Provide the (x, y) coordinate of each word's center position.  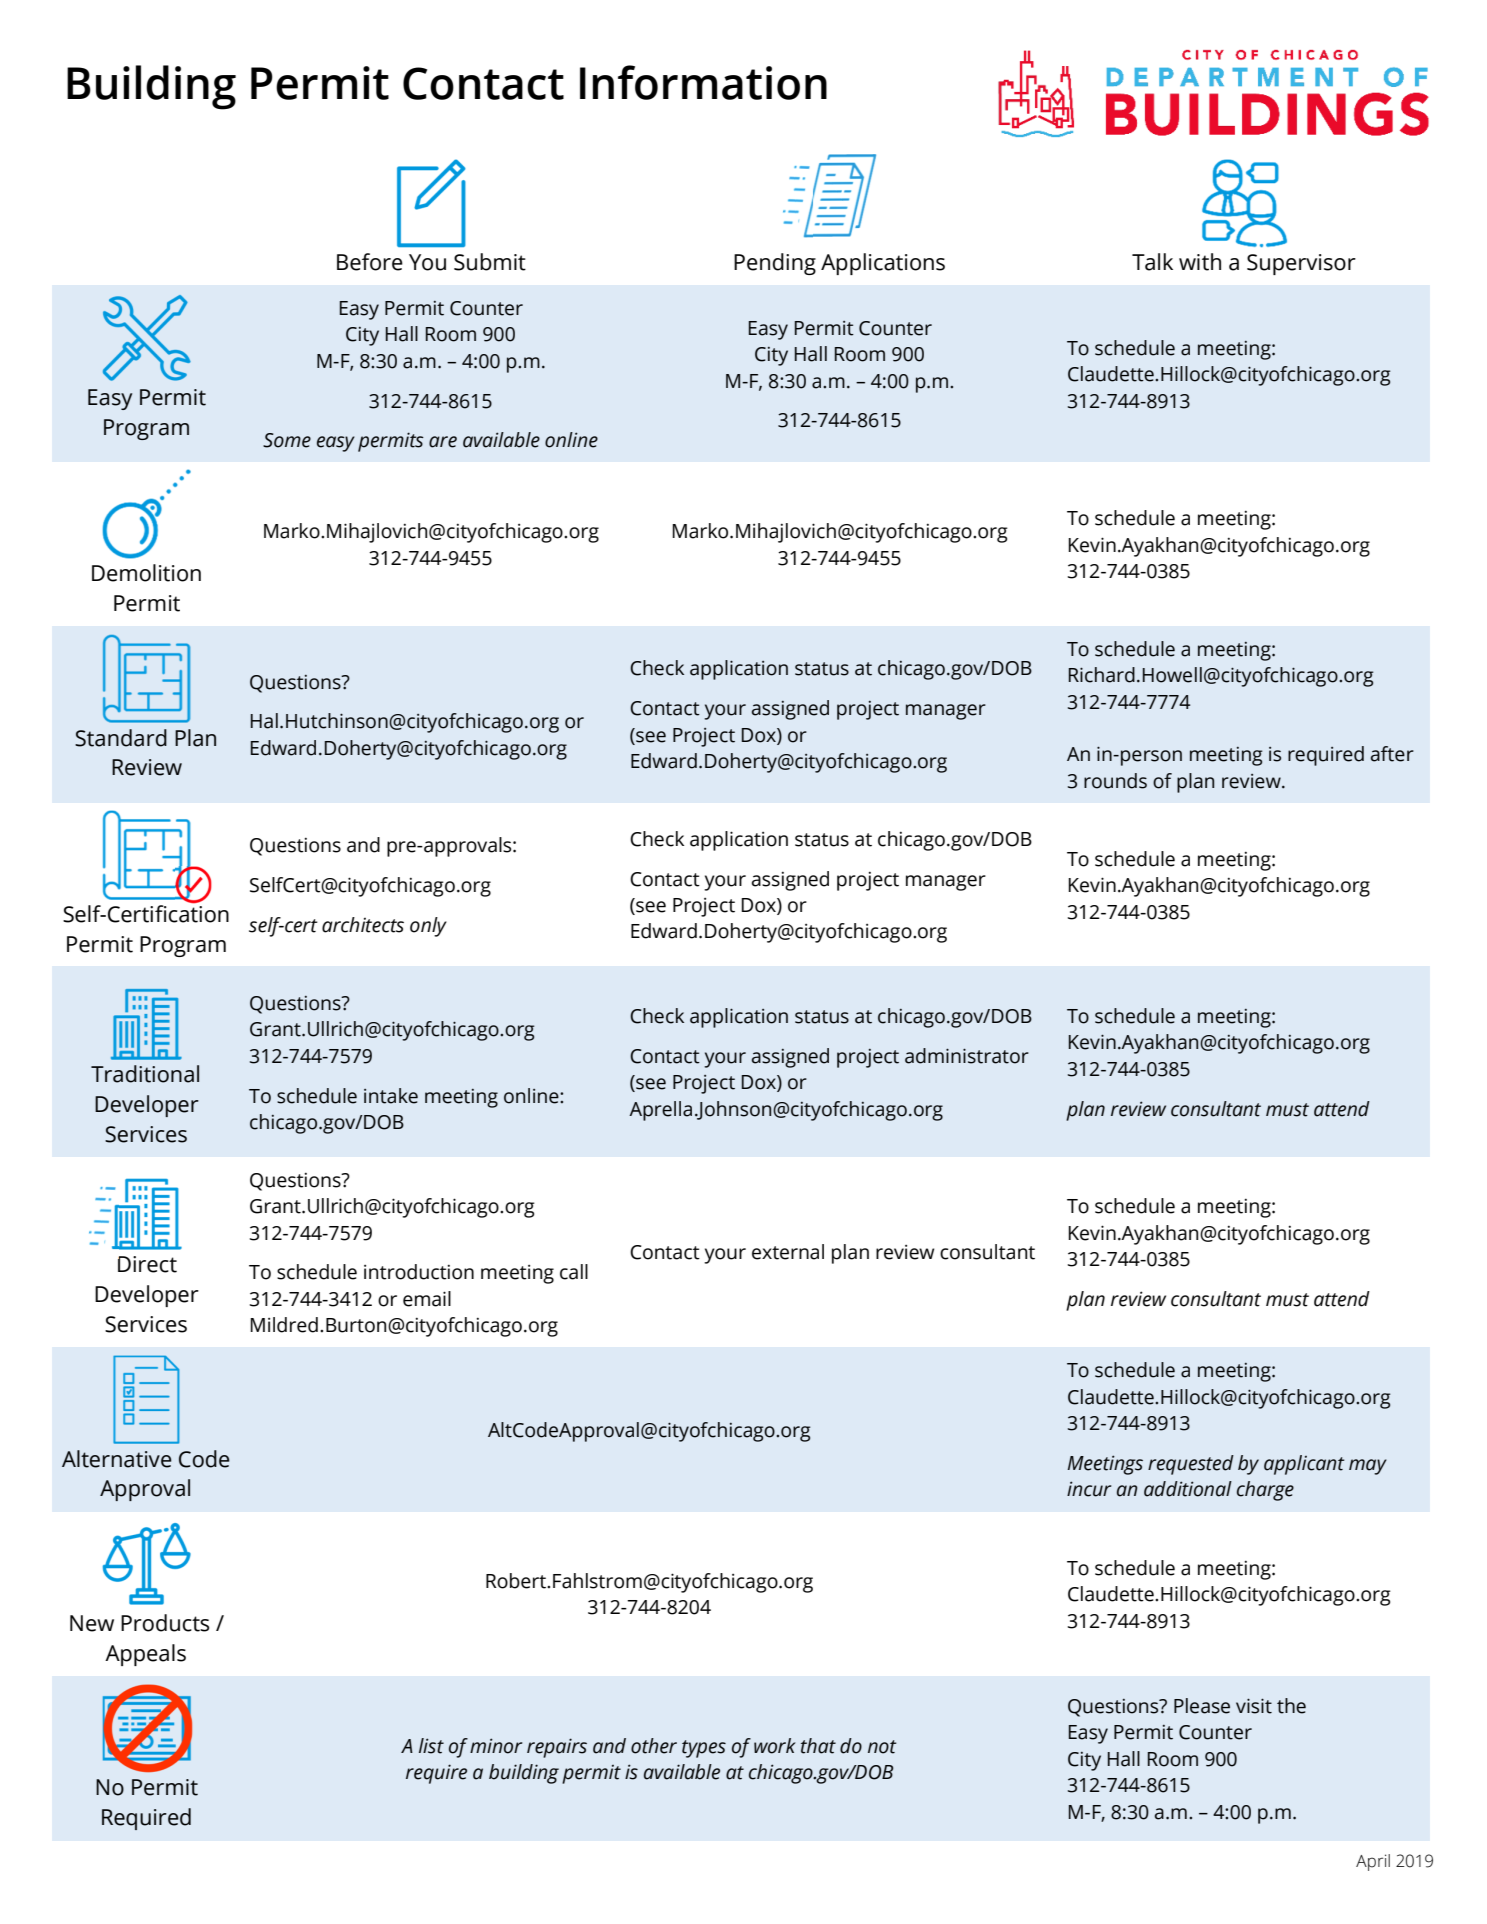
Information (703, 82)
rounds (1115, 781)
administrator (967, 1056)
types (704, 1749)
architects (363, 925)
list (431, 1746)
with (1200, 262)
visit (1254, 1706)
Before (370, 262)
